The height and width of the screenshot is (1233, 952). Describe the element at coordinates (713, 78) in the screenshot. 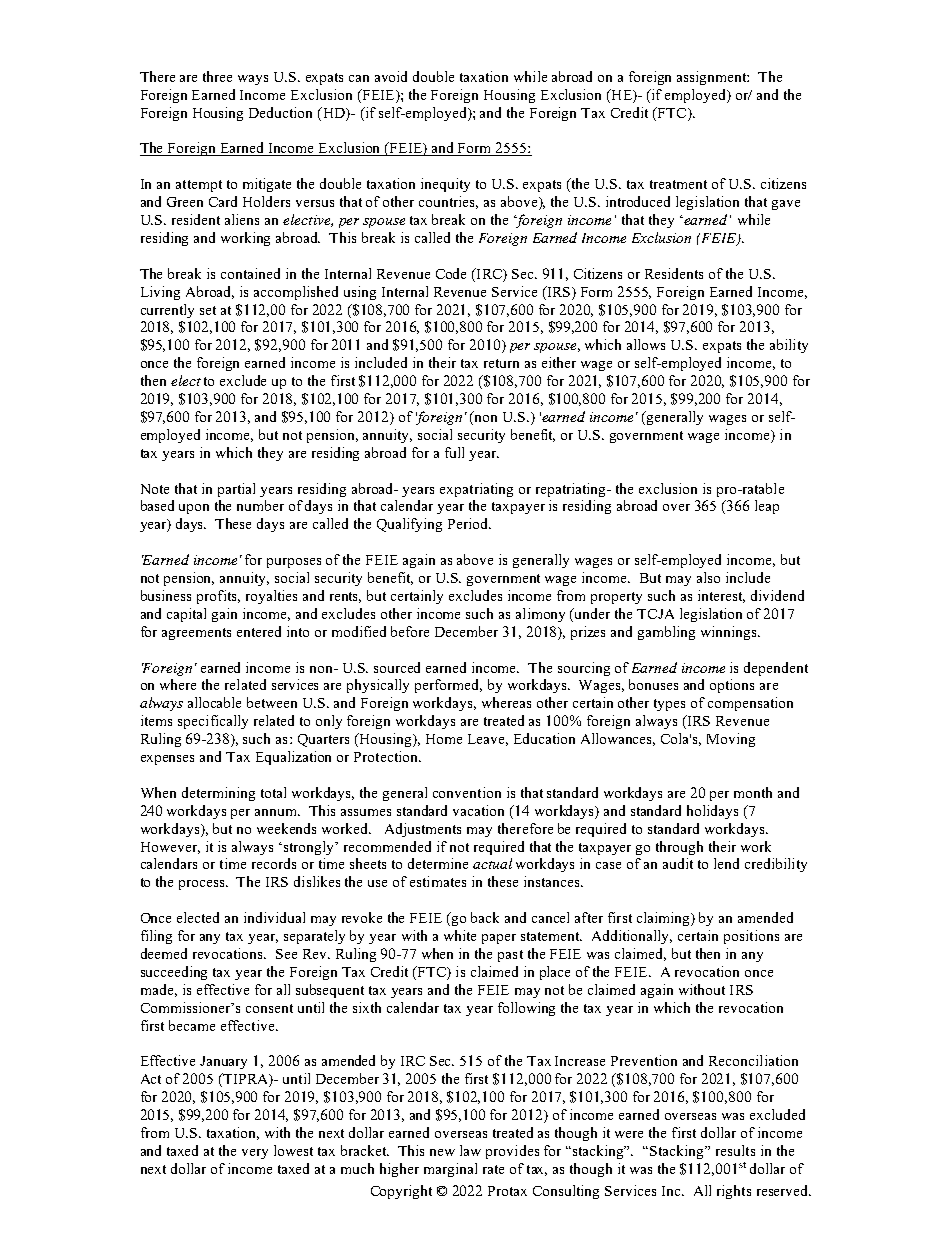

I see `assignment` at that location.
